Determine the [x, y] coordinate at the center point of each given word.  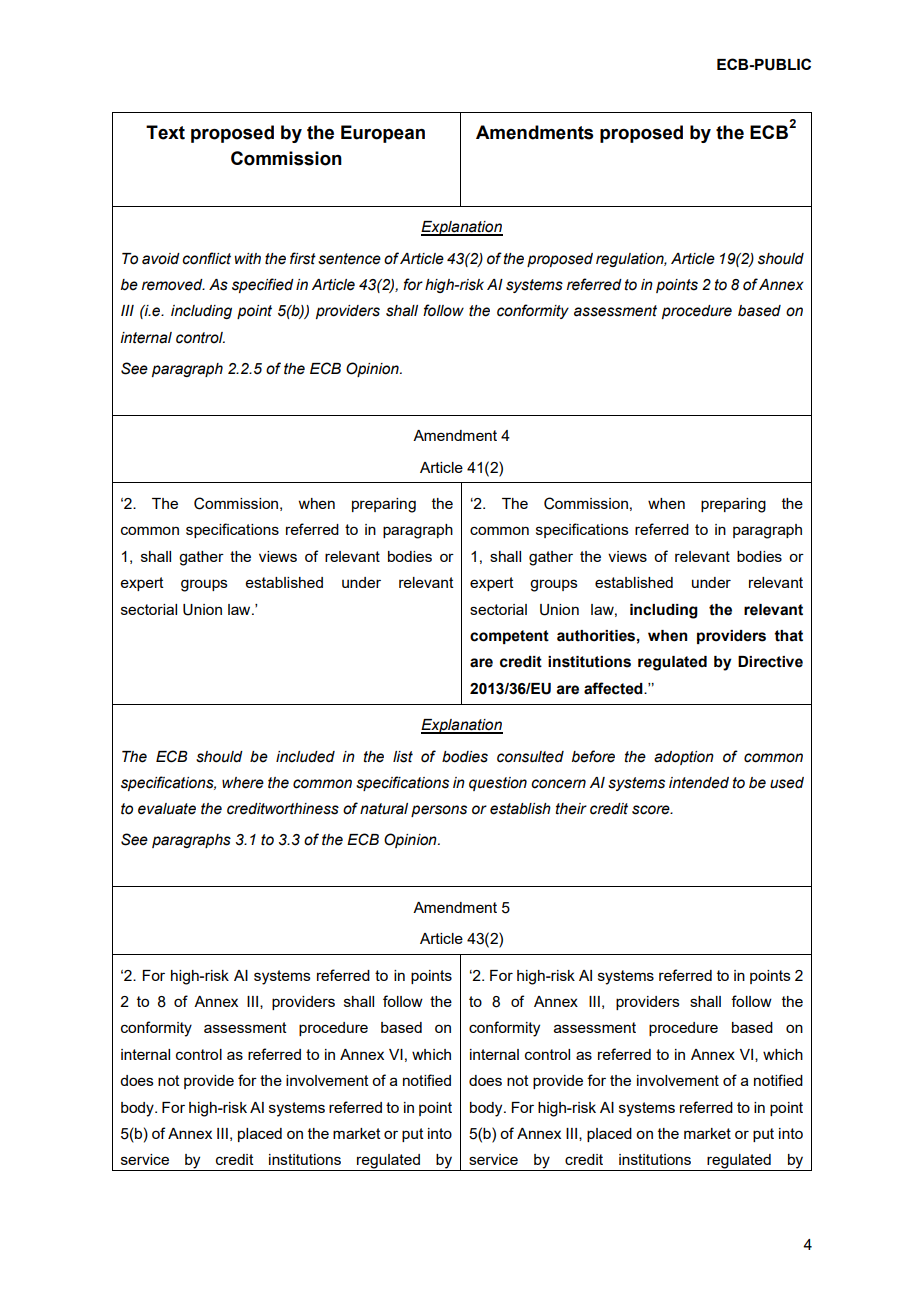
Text [165, 132]
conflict [206, 258]
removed [173, 285]
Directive [770, 662]
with [248, 258]
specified [263, 285]
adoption [684, 758]
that [788, 636]
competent [509, 637]
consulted [530, 757]
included [305, 757]
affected [614, 688]
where [243, 783]
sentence [349, 259]
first [303, 258]
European [383, 134]
